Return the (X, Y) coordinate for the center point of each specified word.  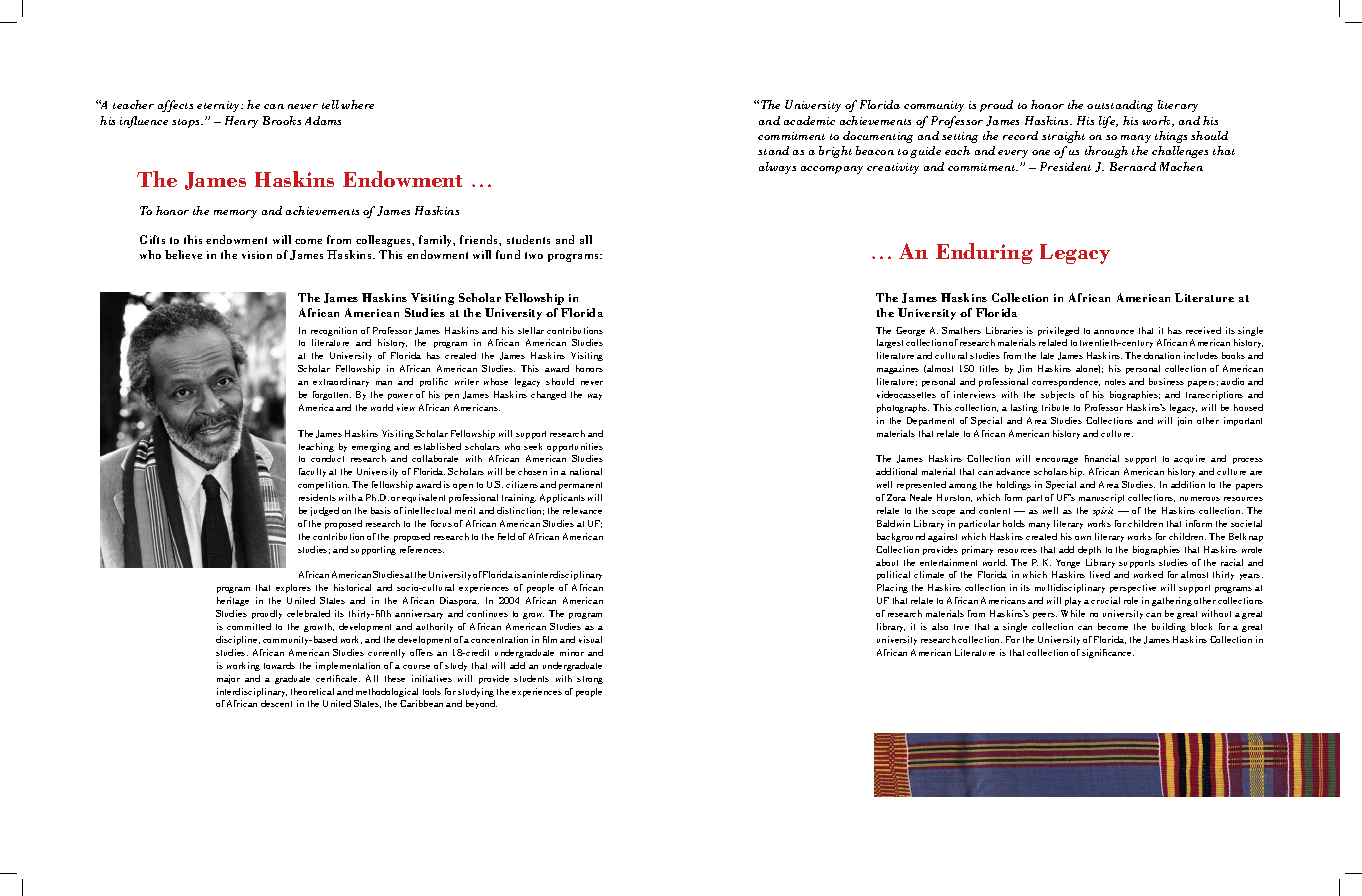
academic (809, 120)
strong (590, 680)
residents (317, 497)
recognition (334, 331)
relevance (582, 510)
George (910, 331)
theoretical (312, 691)
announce (1114, 332)
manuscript (1101, 498)
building (1169, 627)
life (1108, 122)
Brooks (282, 120)
